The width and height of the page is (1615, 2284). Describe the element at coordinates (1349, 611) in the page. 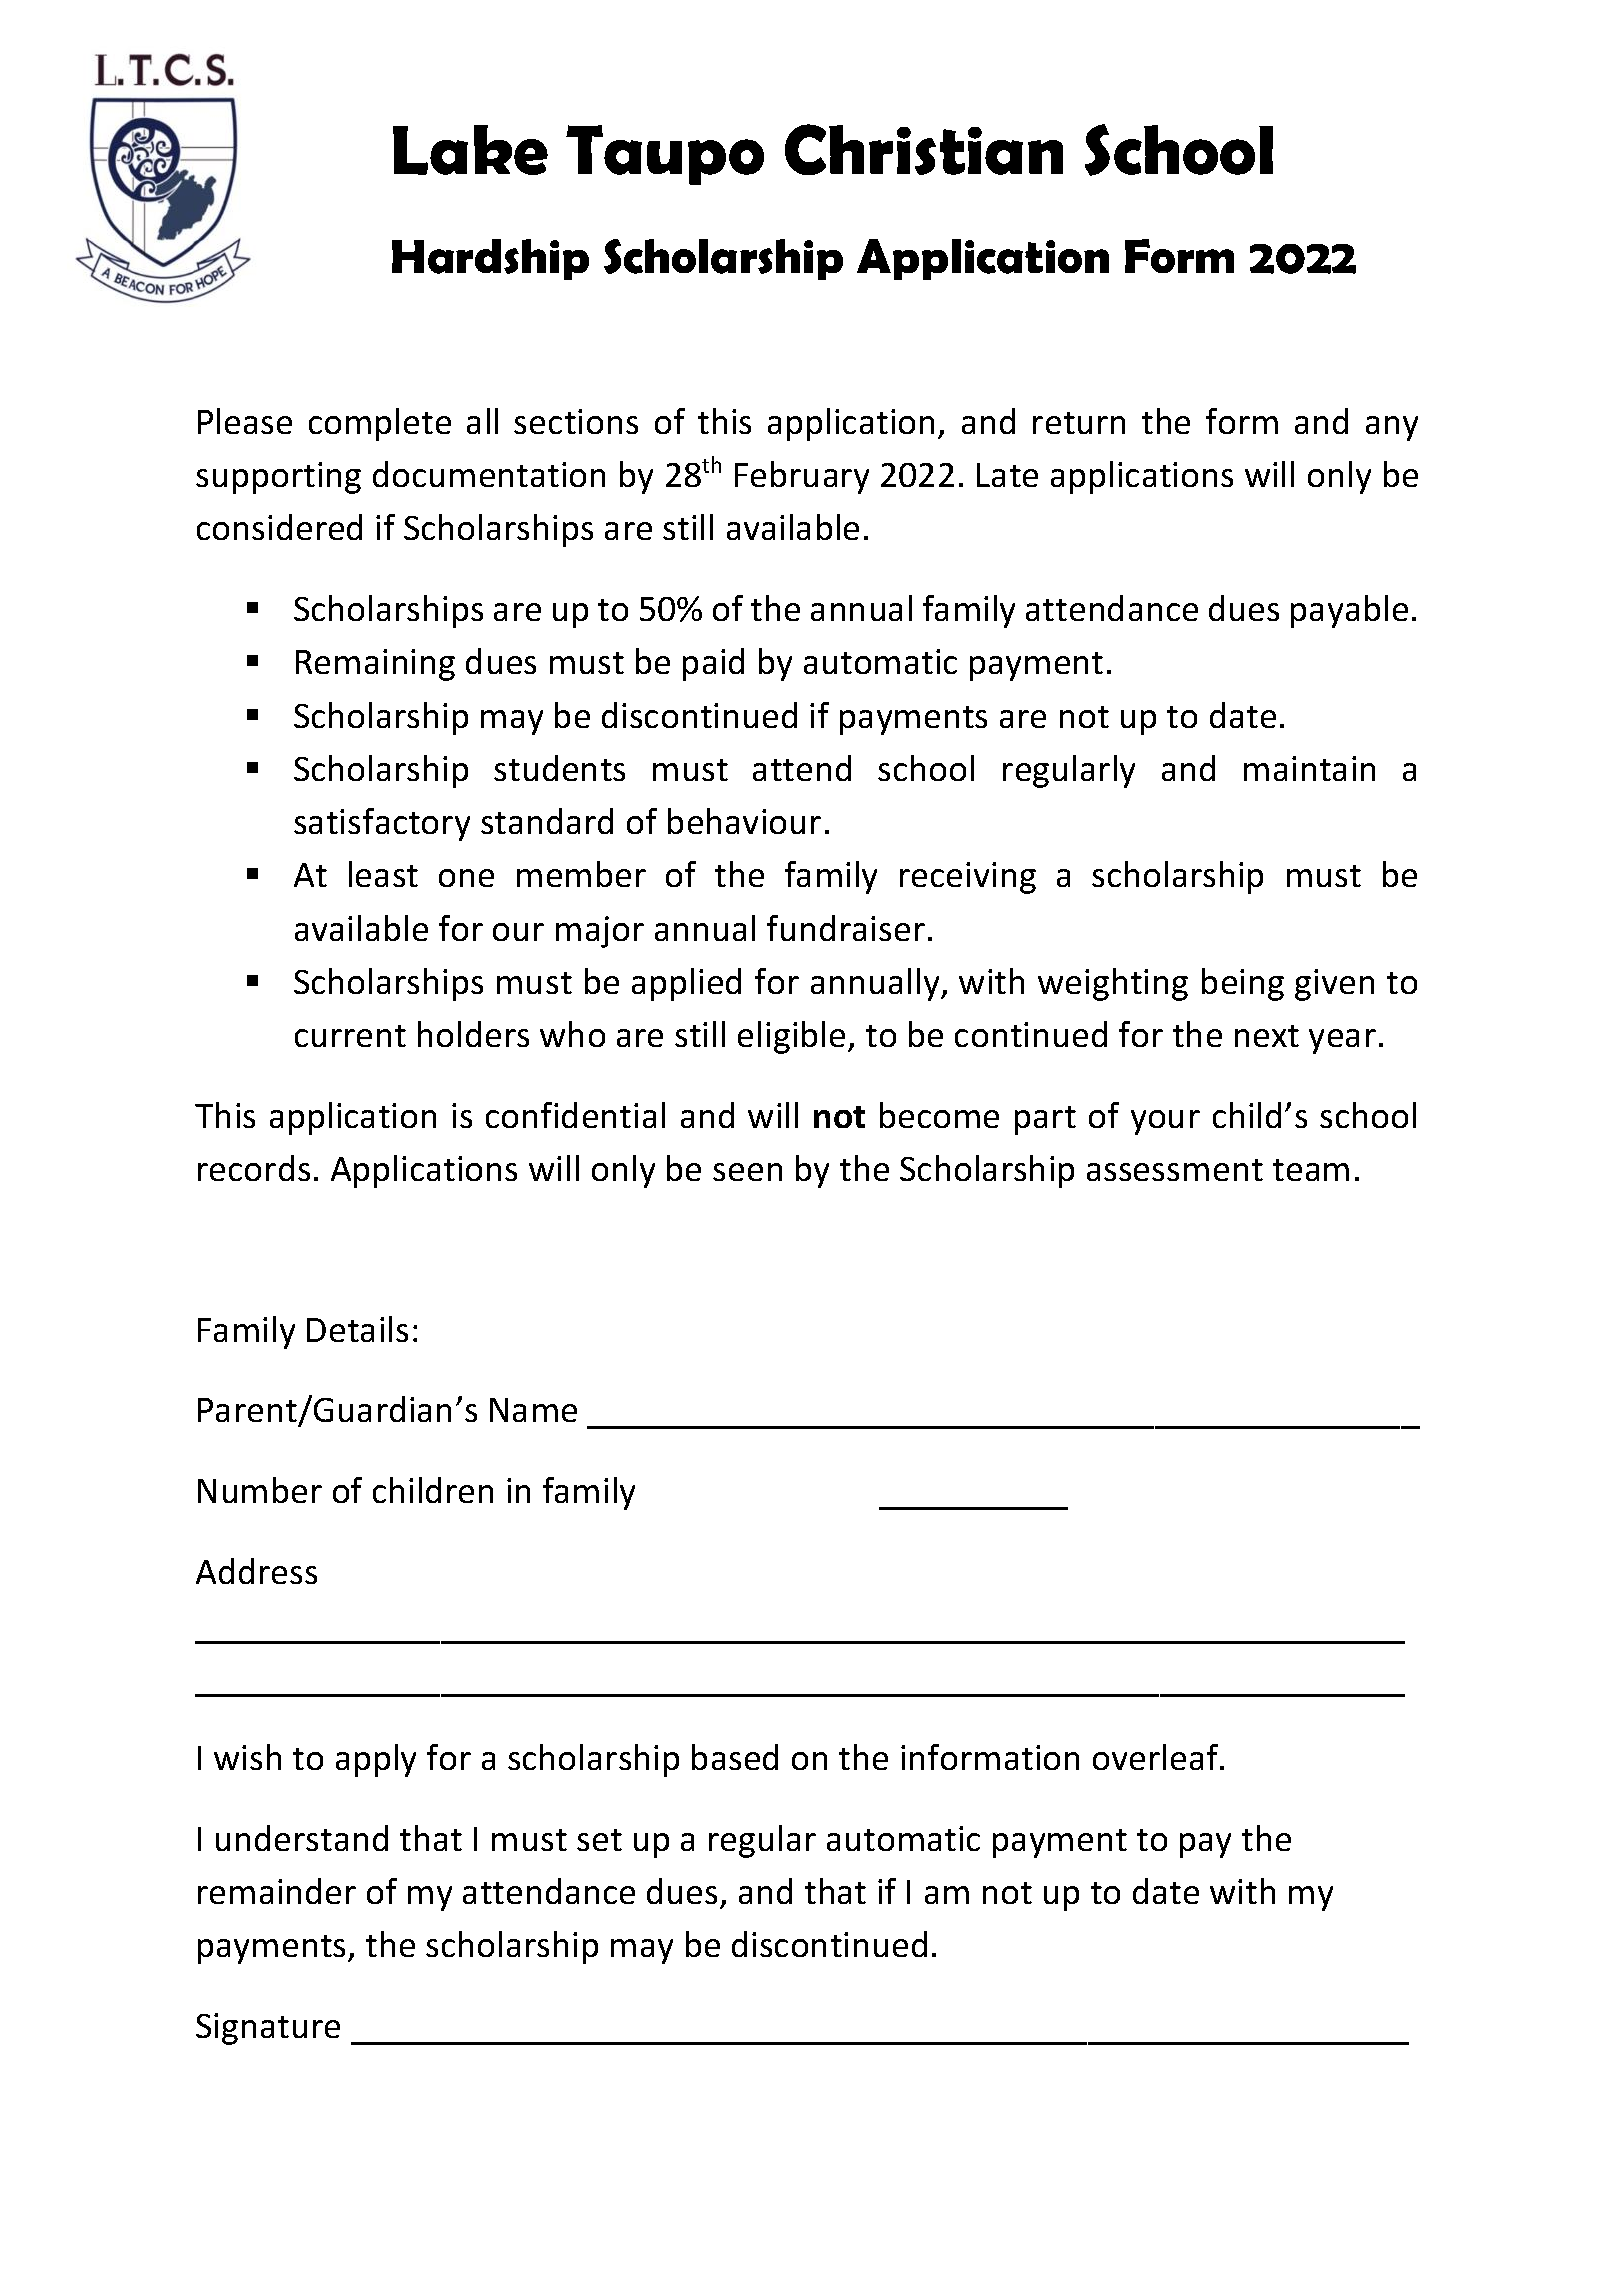

I see `payable` at that location.
